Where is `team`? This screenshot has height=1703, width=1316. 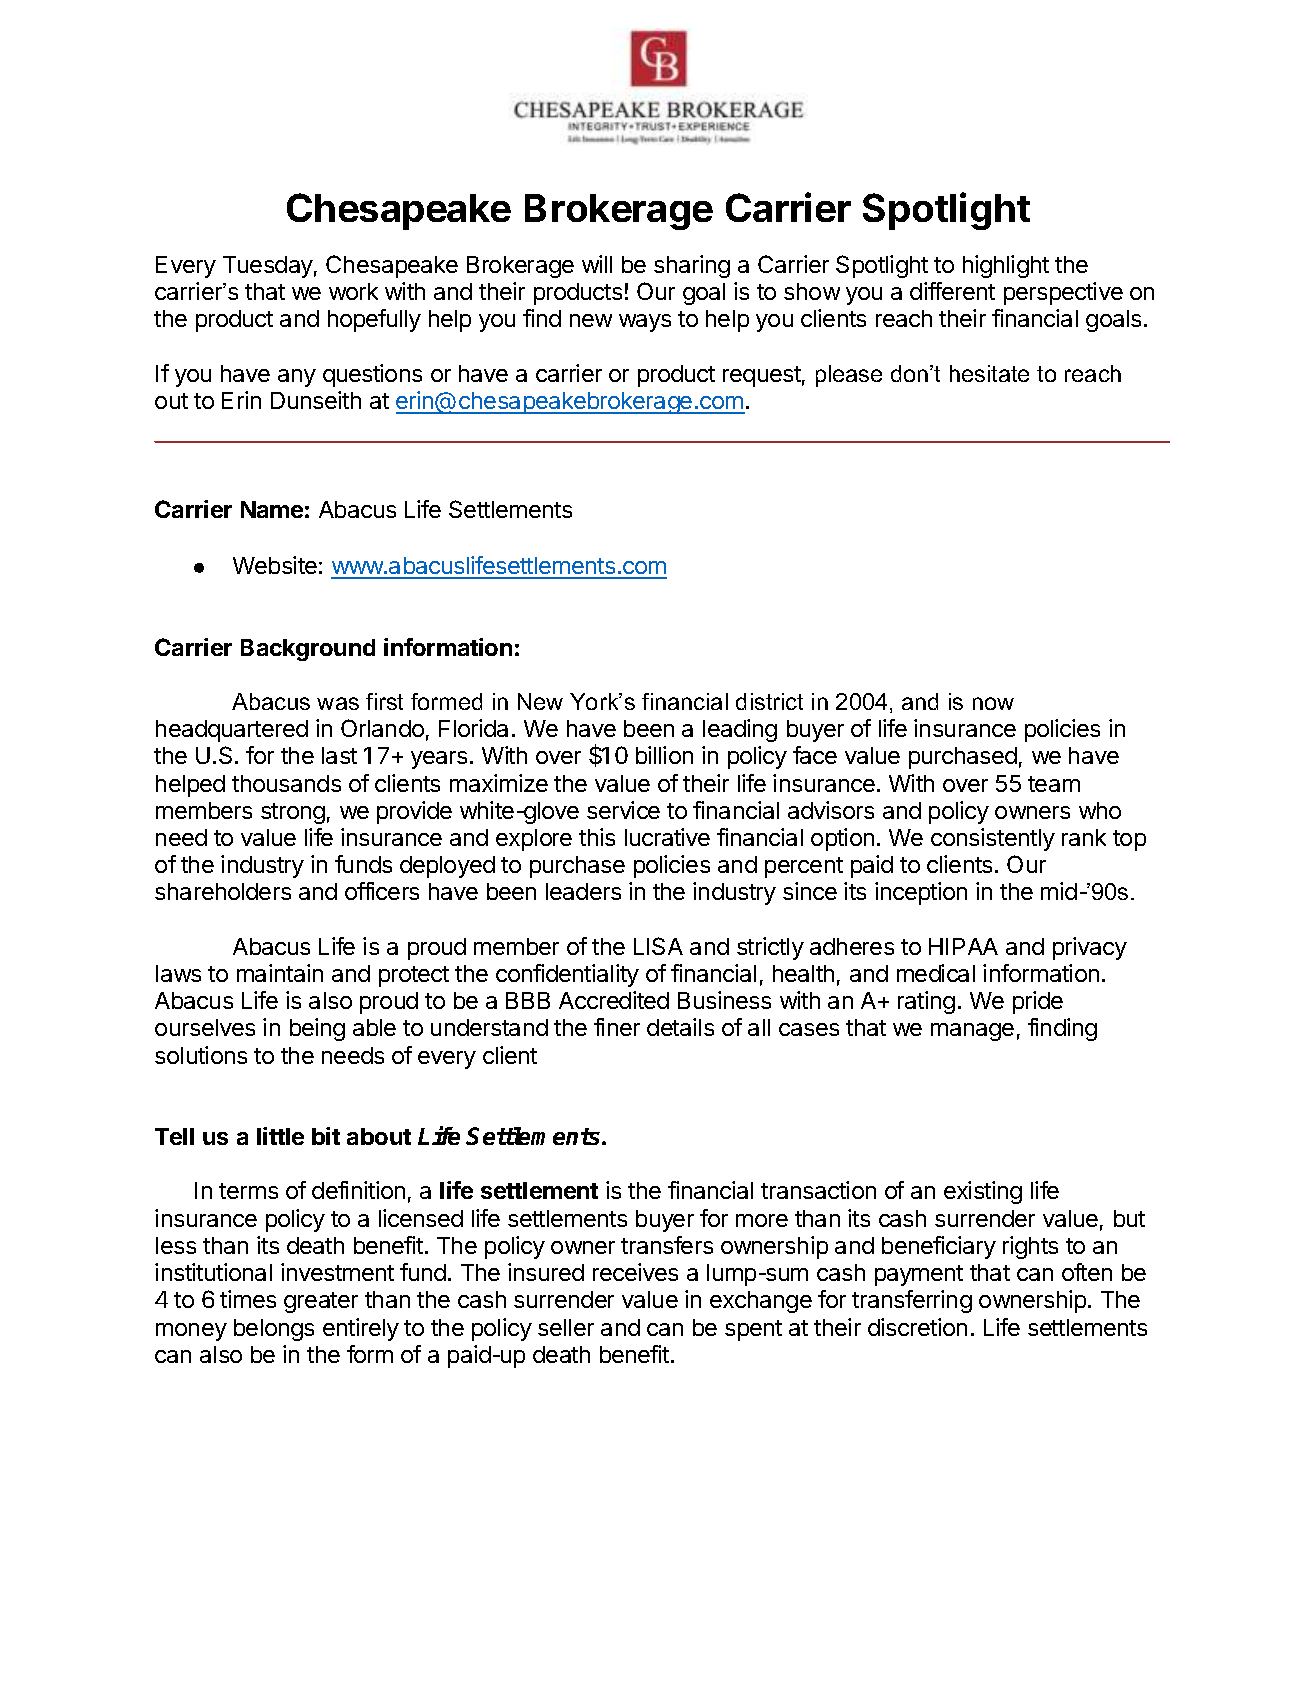 team is located at coordinates (1054, 784).
